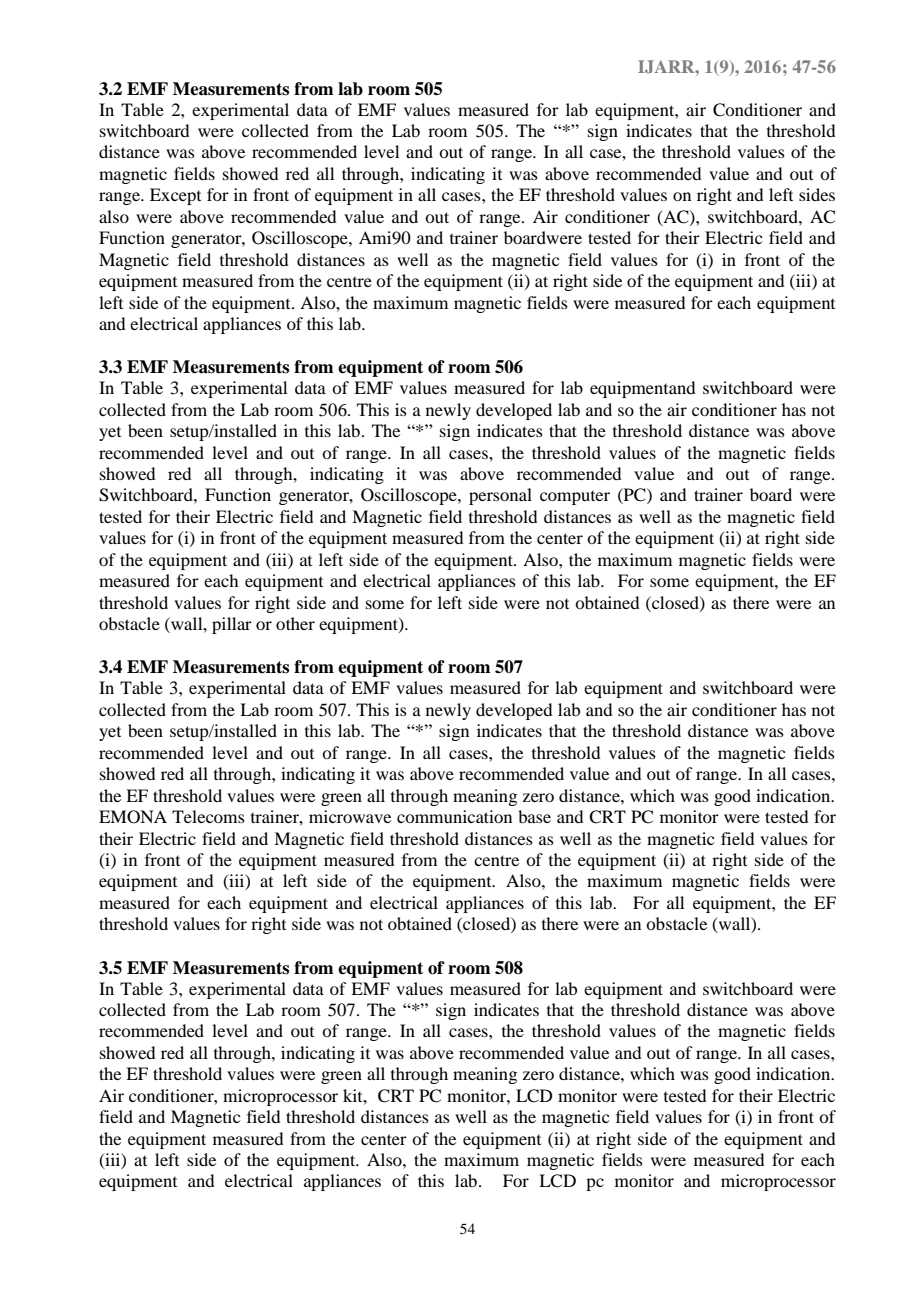 The width and height of the screenshot is (924, 1308). I want to click on Except, so click(175, 196).
